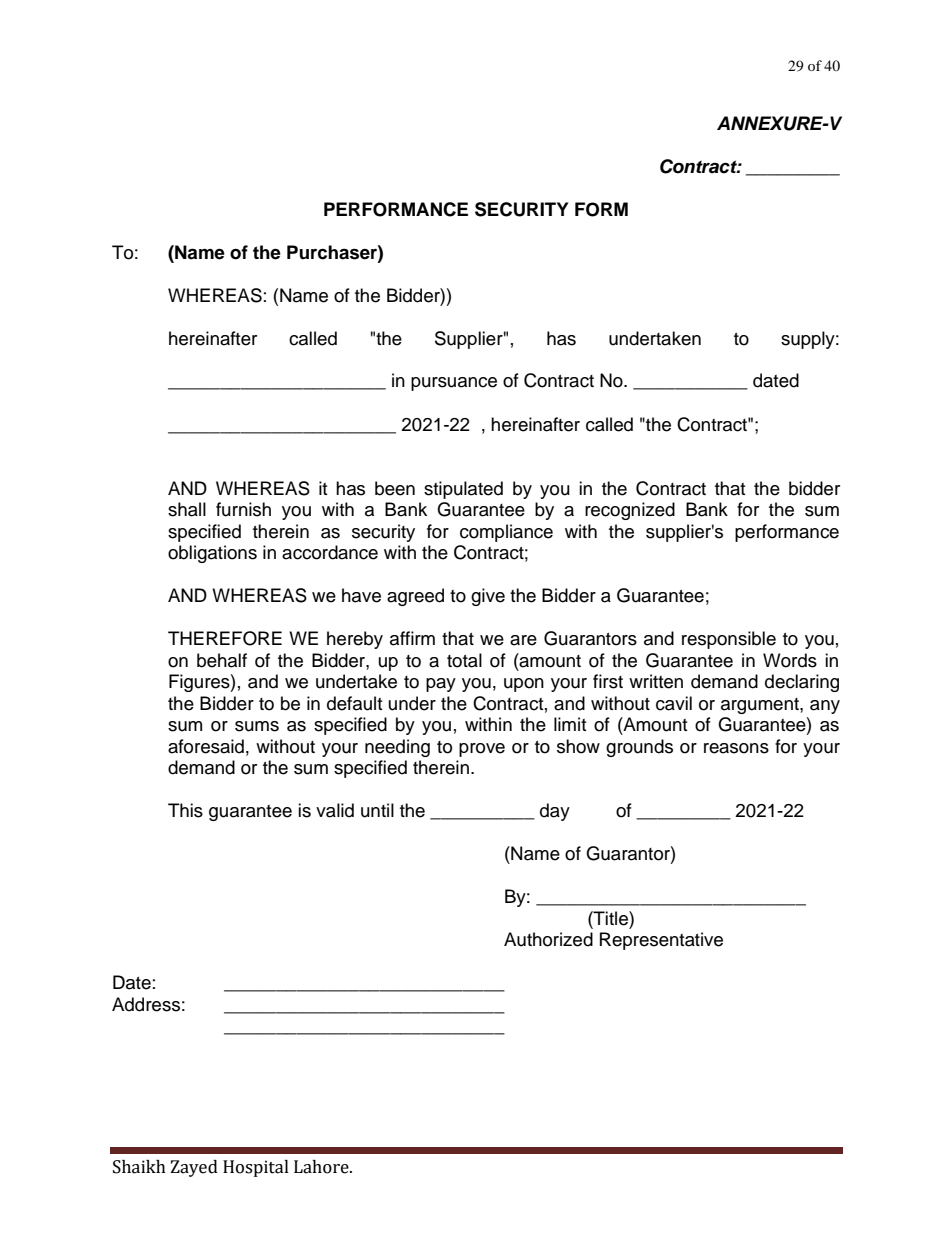 The width and height of the screenshot is (952, 1233). Describe the element at coordinates (256, 1168) in the screenshot. I see `Hospital` at that location.
